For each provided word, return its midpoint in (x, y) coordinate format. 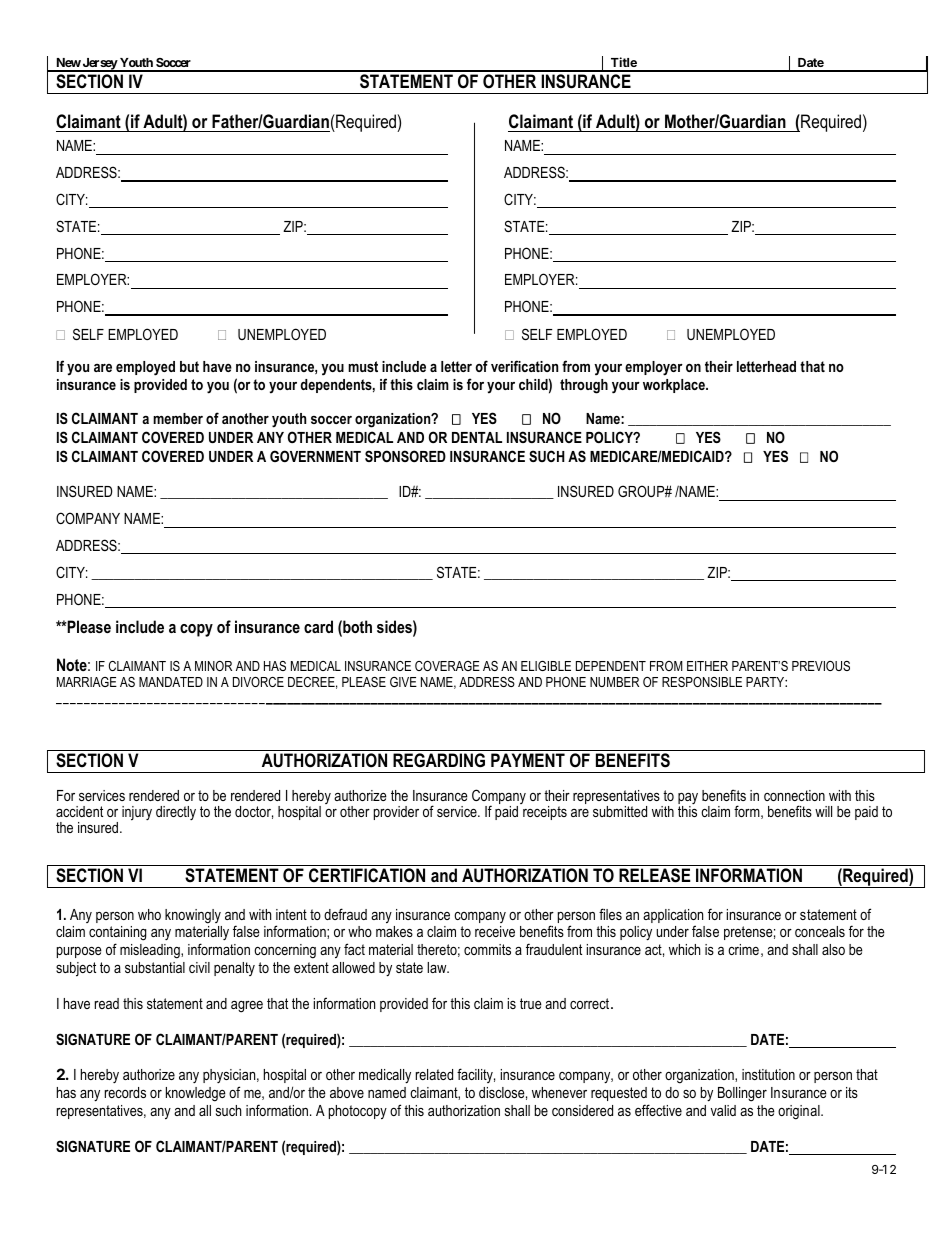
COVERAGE (447, 666)
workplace (675, 386)
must (363, 366)
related (434, 1074)
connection (794, 795)
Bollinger (742, 1094)
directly (176, 813)
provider (396, 813)
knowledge (196, 1094)
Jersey (100, 65)
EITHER (707, 666)
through (584, 386)
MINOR (213, 666)
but (189, 366)
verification (524, 366)
